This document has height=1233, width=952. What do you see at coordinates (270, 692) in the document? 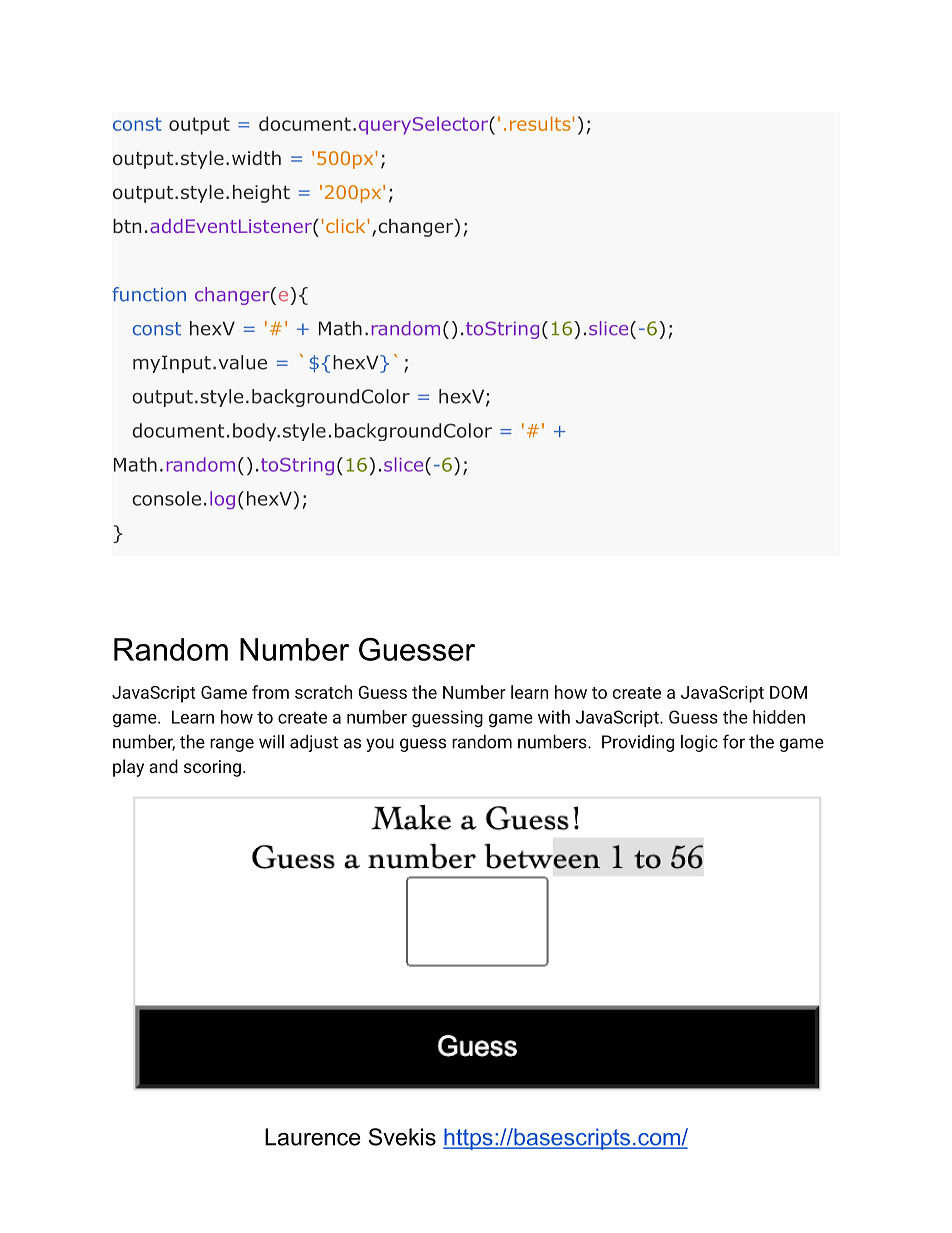
I see `from` at bounding box center [270, 692].
